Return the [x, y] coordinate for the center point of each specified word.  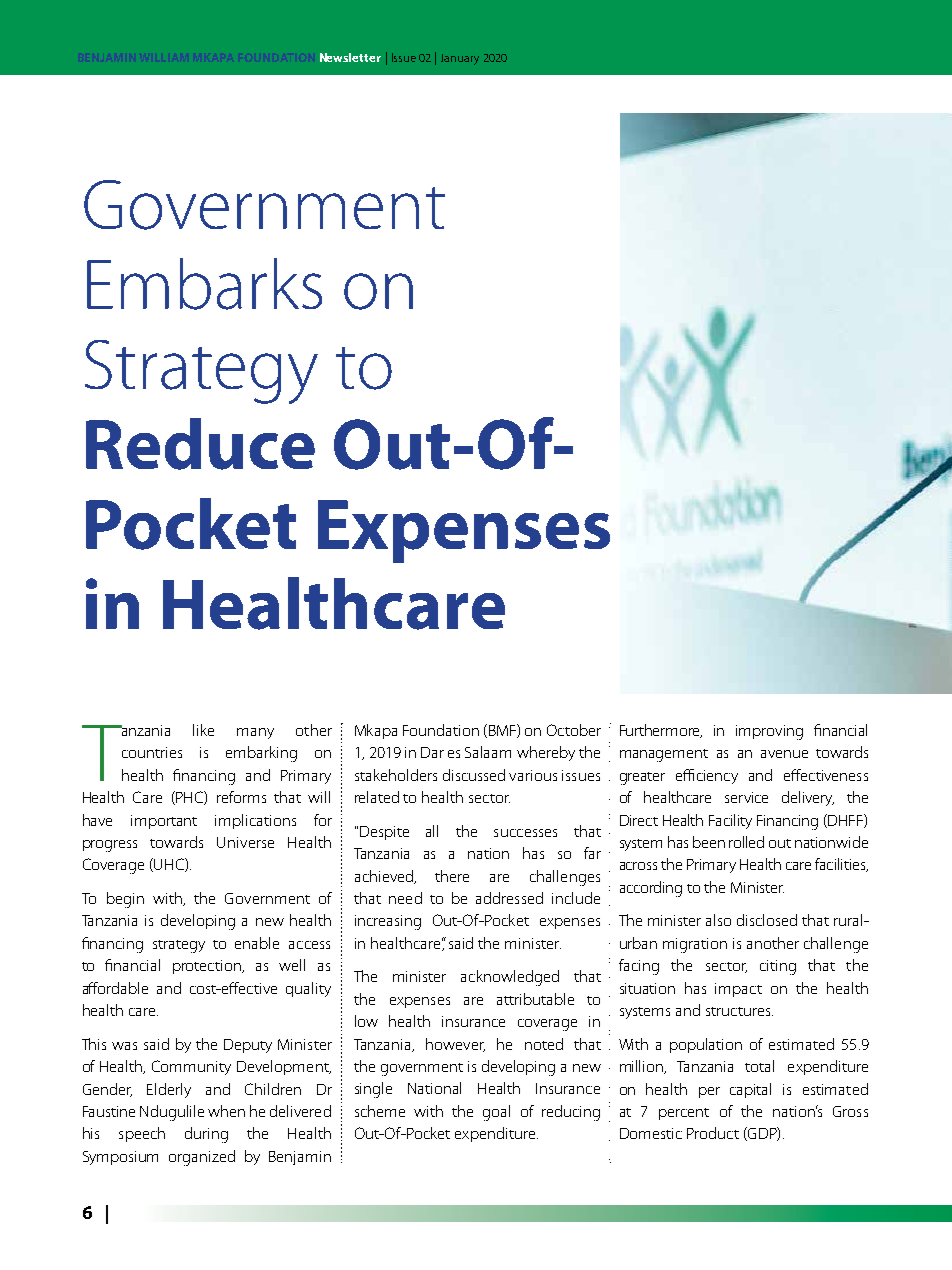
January [460, 59]
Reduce [200, 444]
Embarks [204, 284]
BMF [502, 731]
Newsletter [350, 57]
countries [152, 752]
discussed [474, 775]
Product [713, 1133]
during [206, 1135]
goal [496, 1113]
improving [769, 732]
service [746, 797]
